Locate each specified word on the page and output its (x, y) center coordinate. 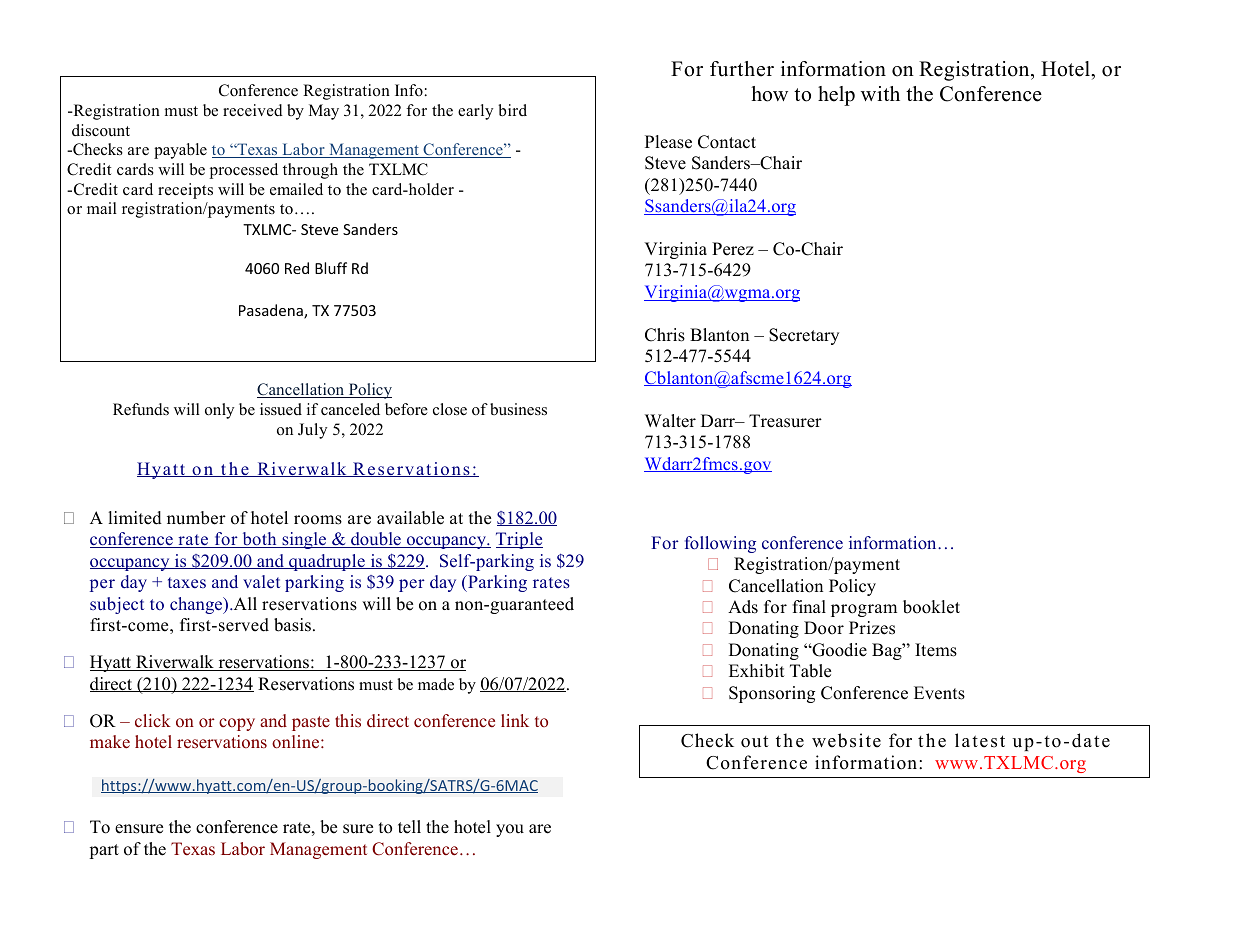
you (510, 830)
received (253, 110)
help (836, 96)
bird (512, 110)
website (846, 740)
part (104, 851)
